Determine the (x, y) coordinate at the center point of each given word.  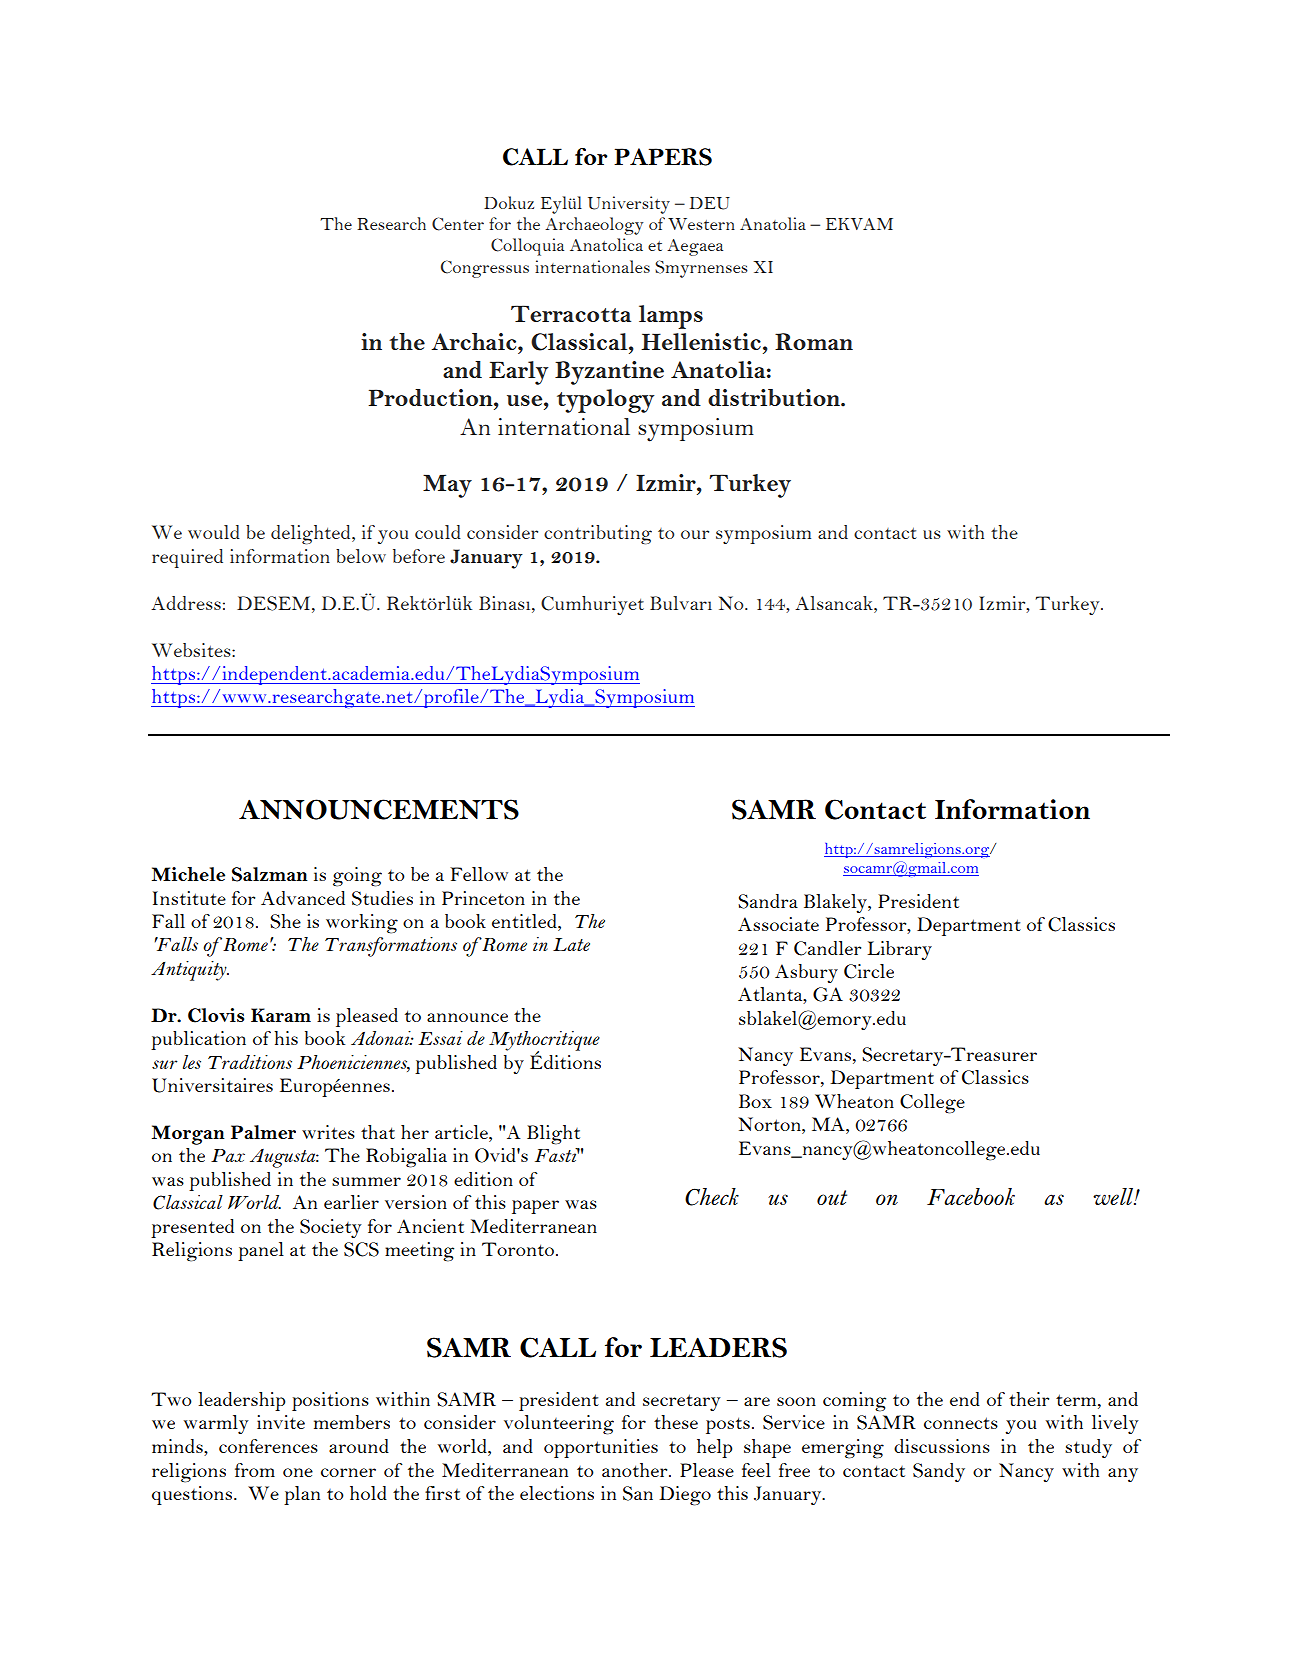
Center (458, 224)
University (629, 205)
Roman (814, 341)
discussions (942, 1446)
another (636, 1470)
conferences (268, 1446)
